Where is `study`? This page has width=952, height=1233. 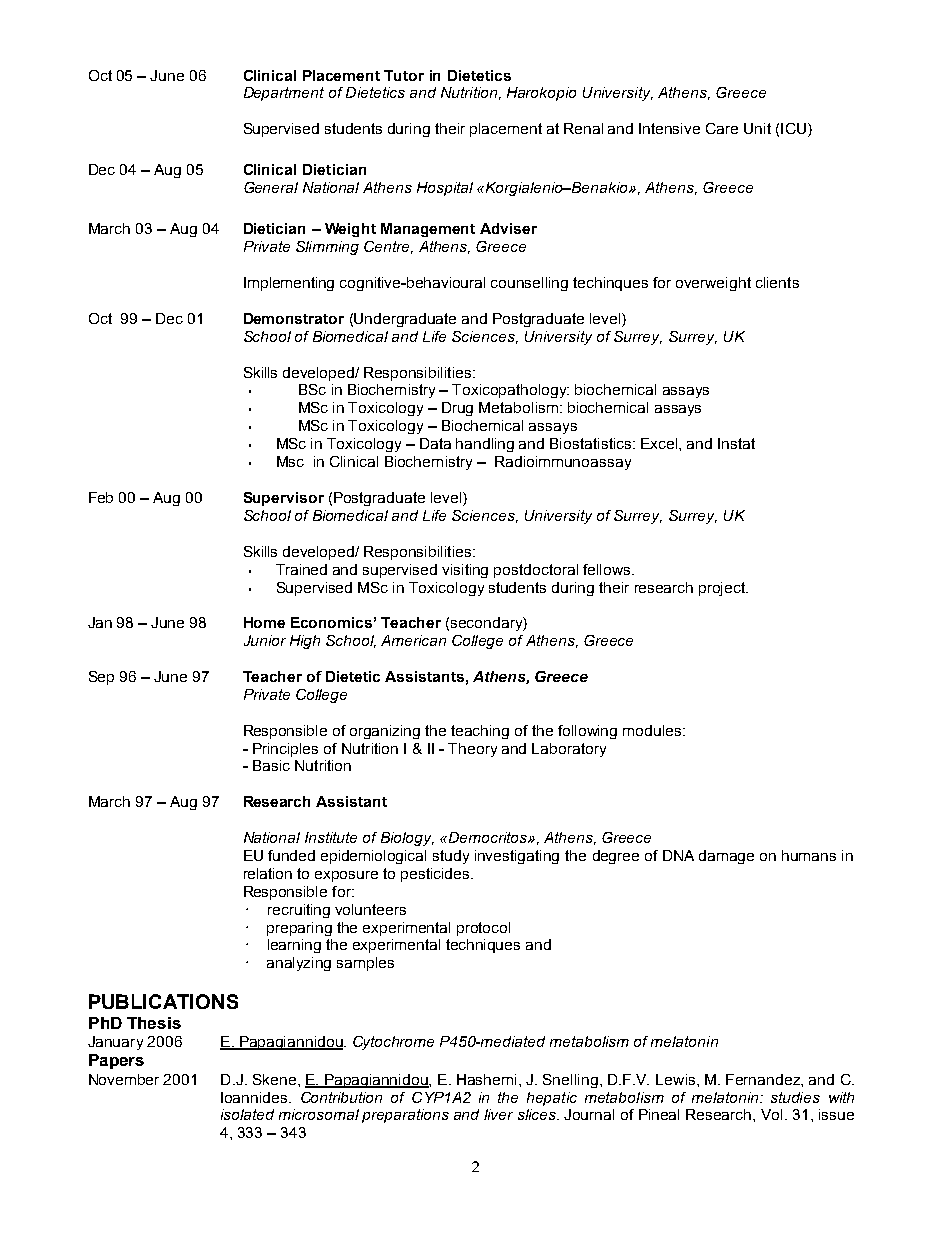
study is located at coordinates (451, 857).
